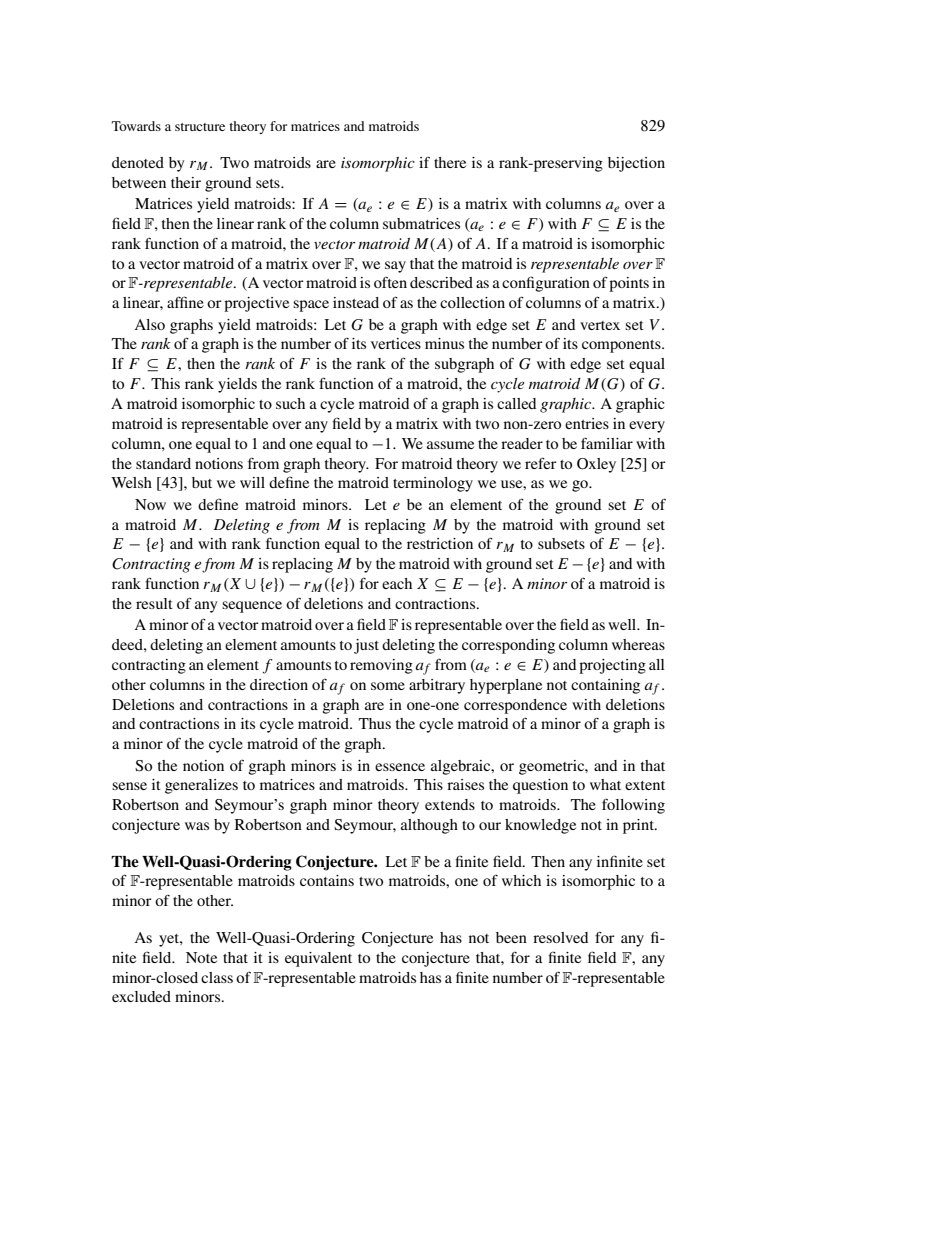 The height and width of the document is (1233, 952). Describe the element at coordinates (397, 583) in the document. I see `each` at that location.
